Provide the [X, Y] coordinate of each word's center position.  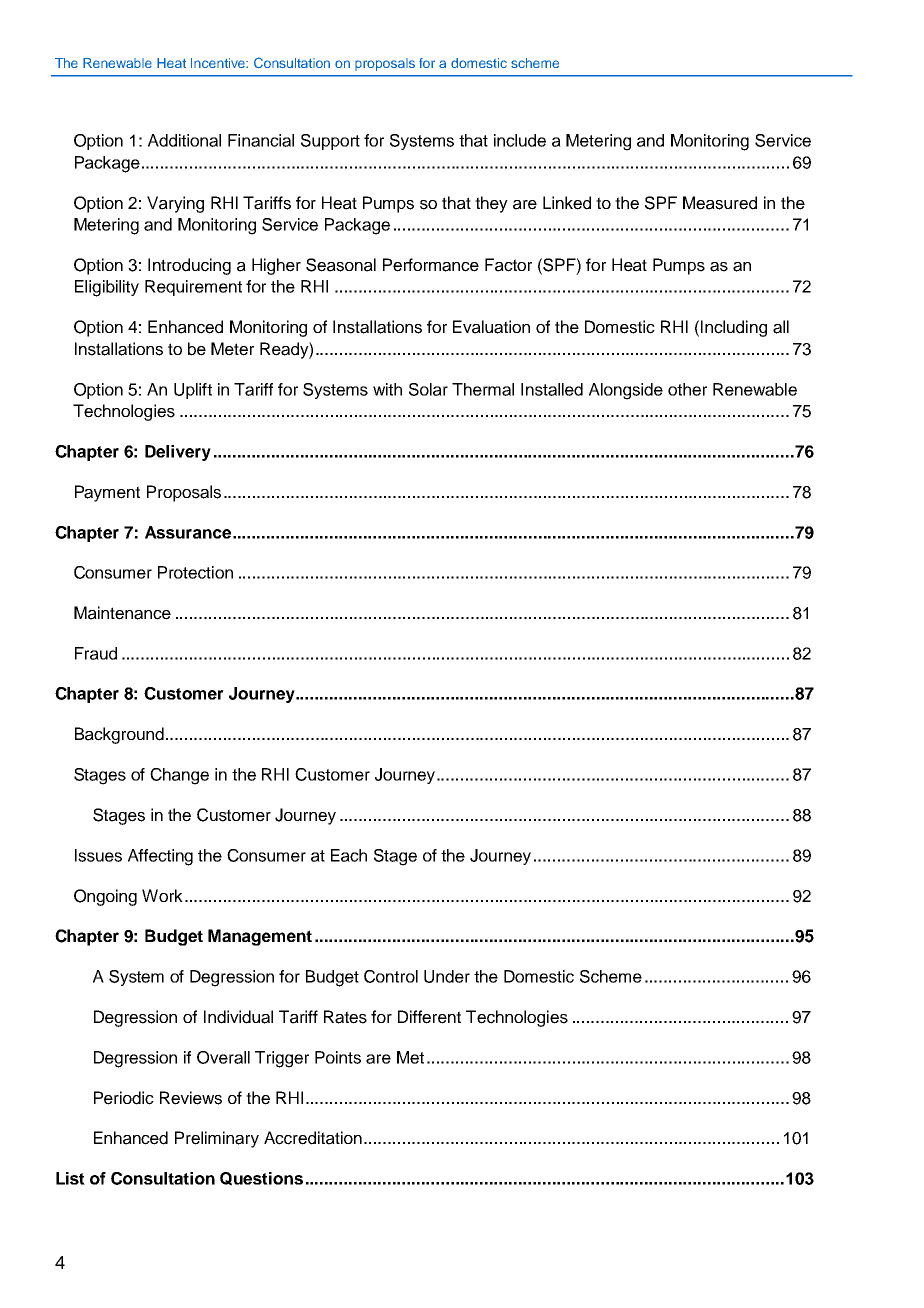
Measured [720, 203]
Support [330, 142]
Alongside [626, 391]
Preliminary [217, 1139]
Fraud [96, 653]
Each [349, 855]
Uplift [193, 391]
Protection [195, 572]
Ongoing [105, 897]
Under [447, 976]
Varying [175, 204]
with [387, 389]
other [687, 389]
